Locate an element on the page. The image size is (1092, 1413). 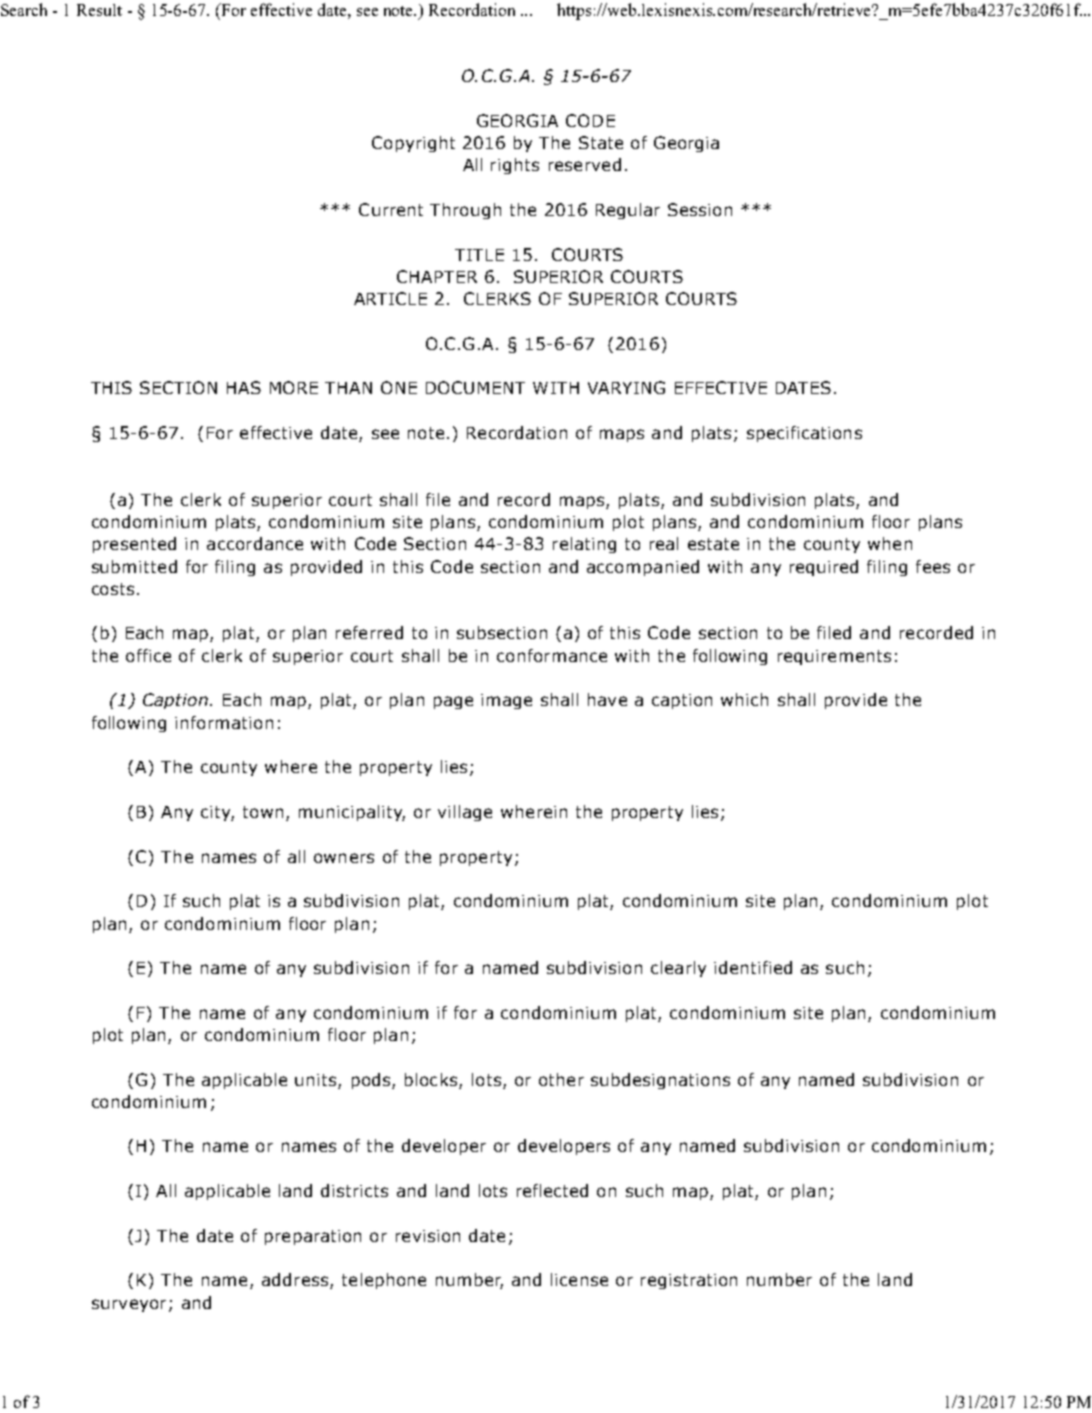
license is located at coordinates (579, 1279).
